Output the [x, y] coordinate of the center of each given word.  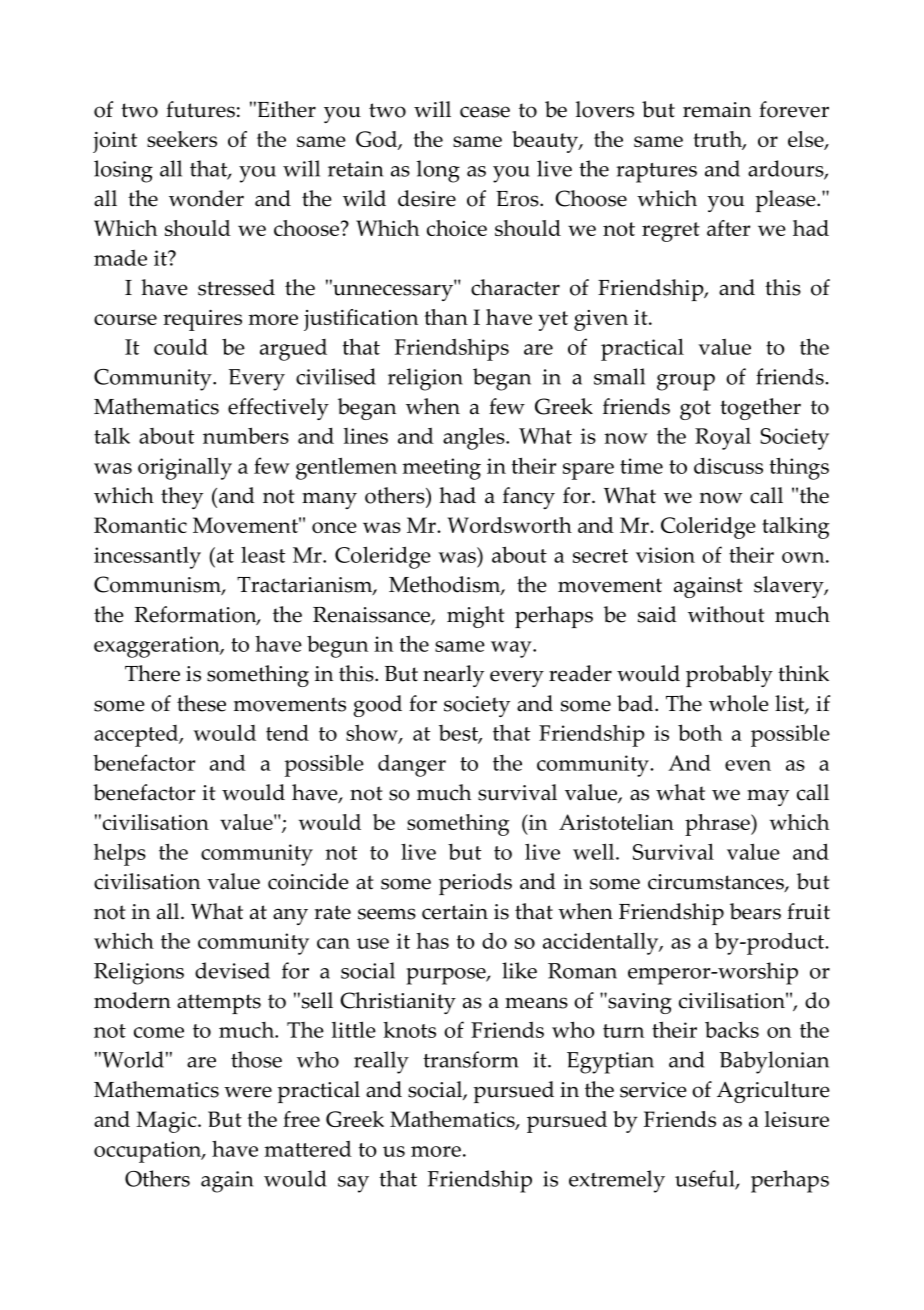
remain [717, 110]
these [201, 703]
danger [412, 766]
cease [485, 112]
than [446, 317]
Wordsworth [510, 525]
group [686, 382]
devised [232, 970]
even [748, 765]
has [432, 941]
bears [755, 911]
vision [665, 555]
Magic [167, 1122]
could [181, 346]
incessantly [147, 557]
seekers [182, 139]
